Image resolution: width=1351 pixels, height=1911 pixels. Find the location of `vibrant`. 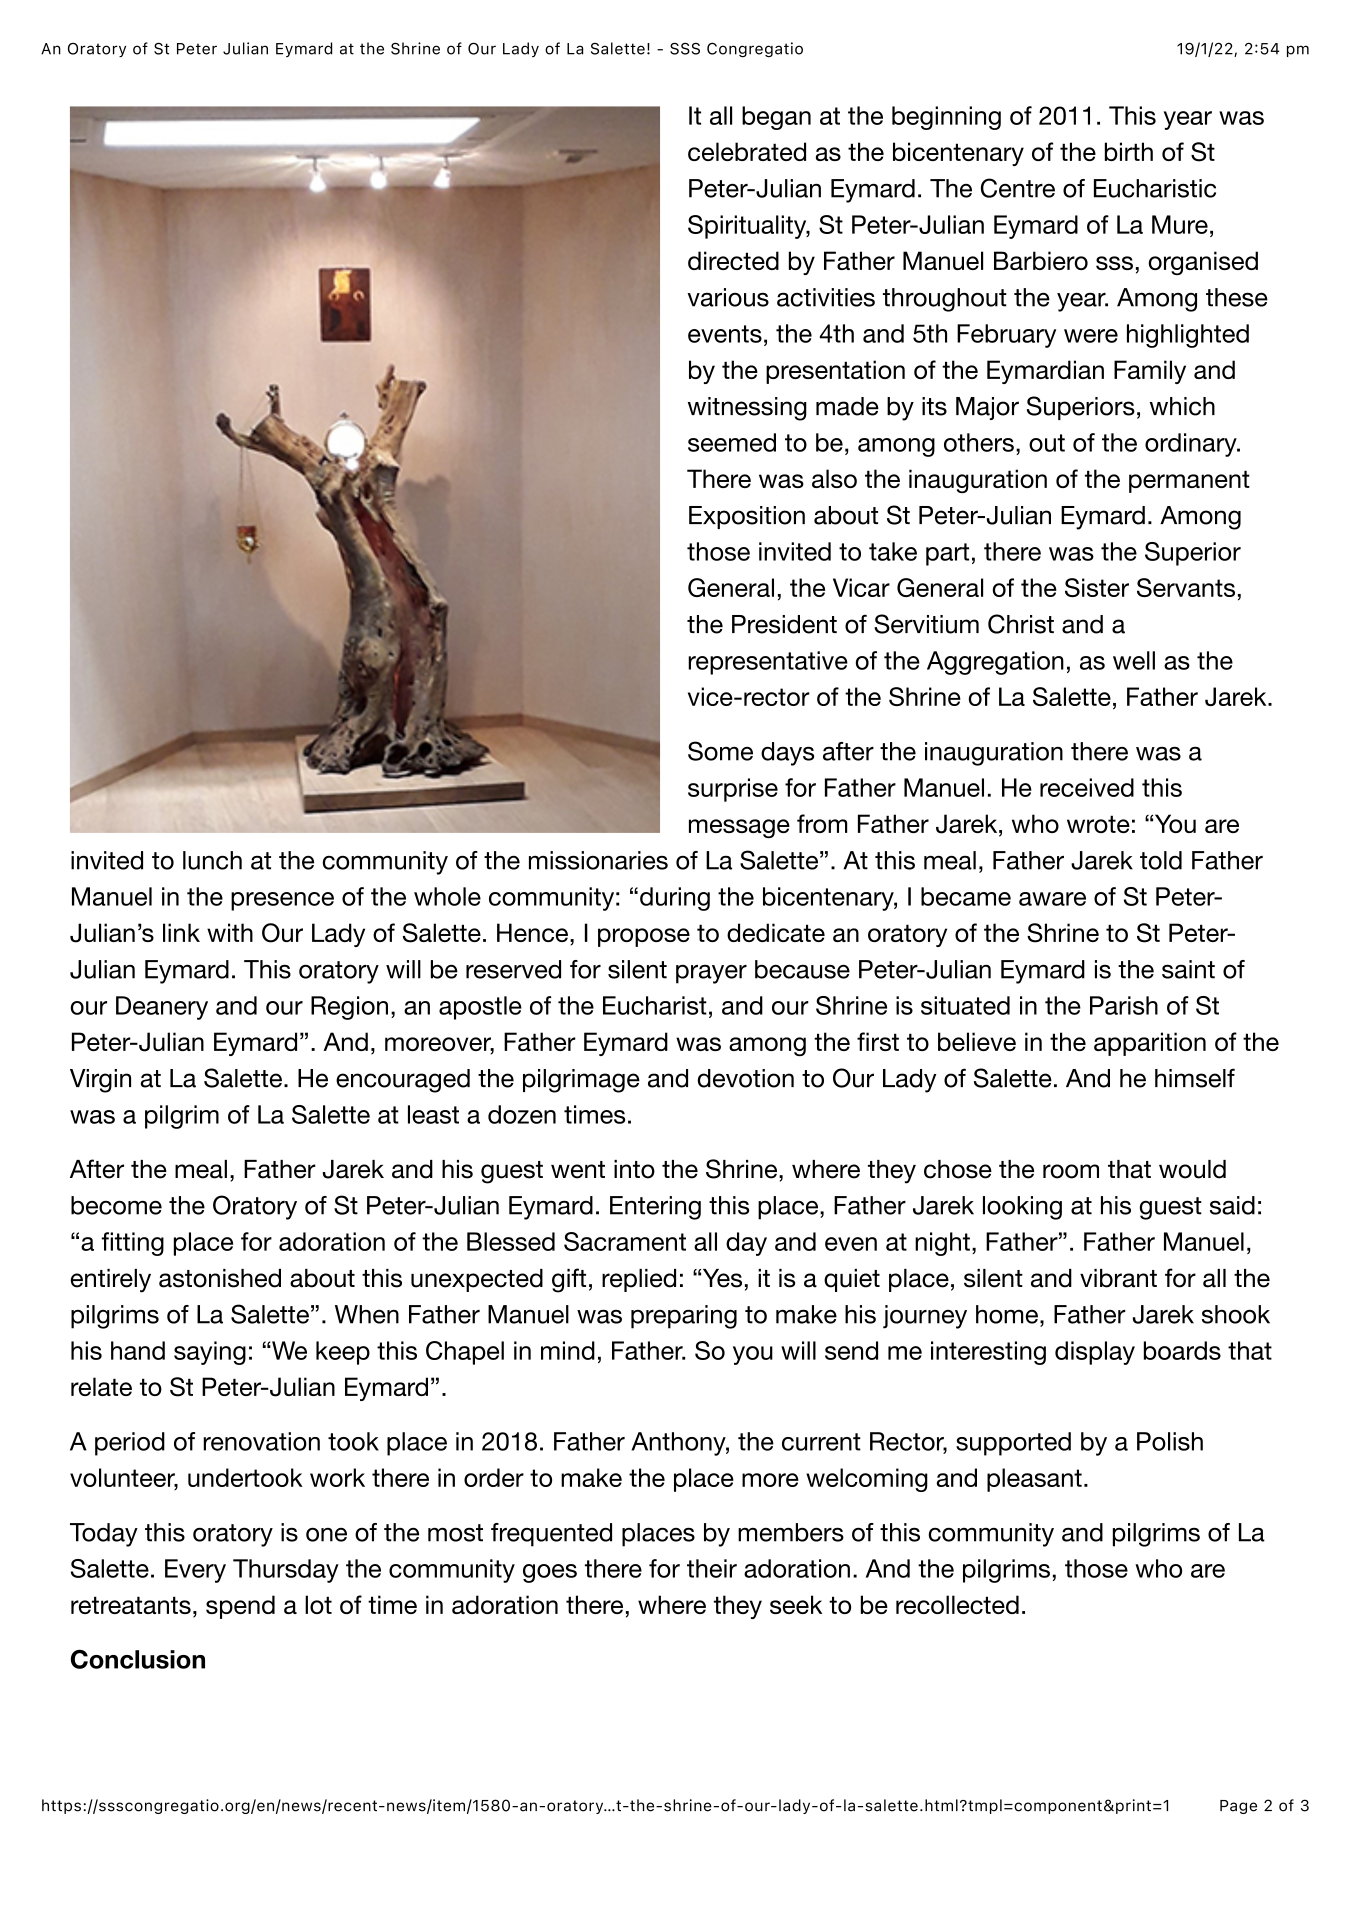

vibrant is located at coordinates (1118, 1278).
